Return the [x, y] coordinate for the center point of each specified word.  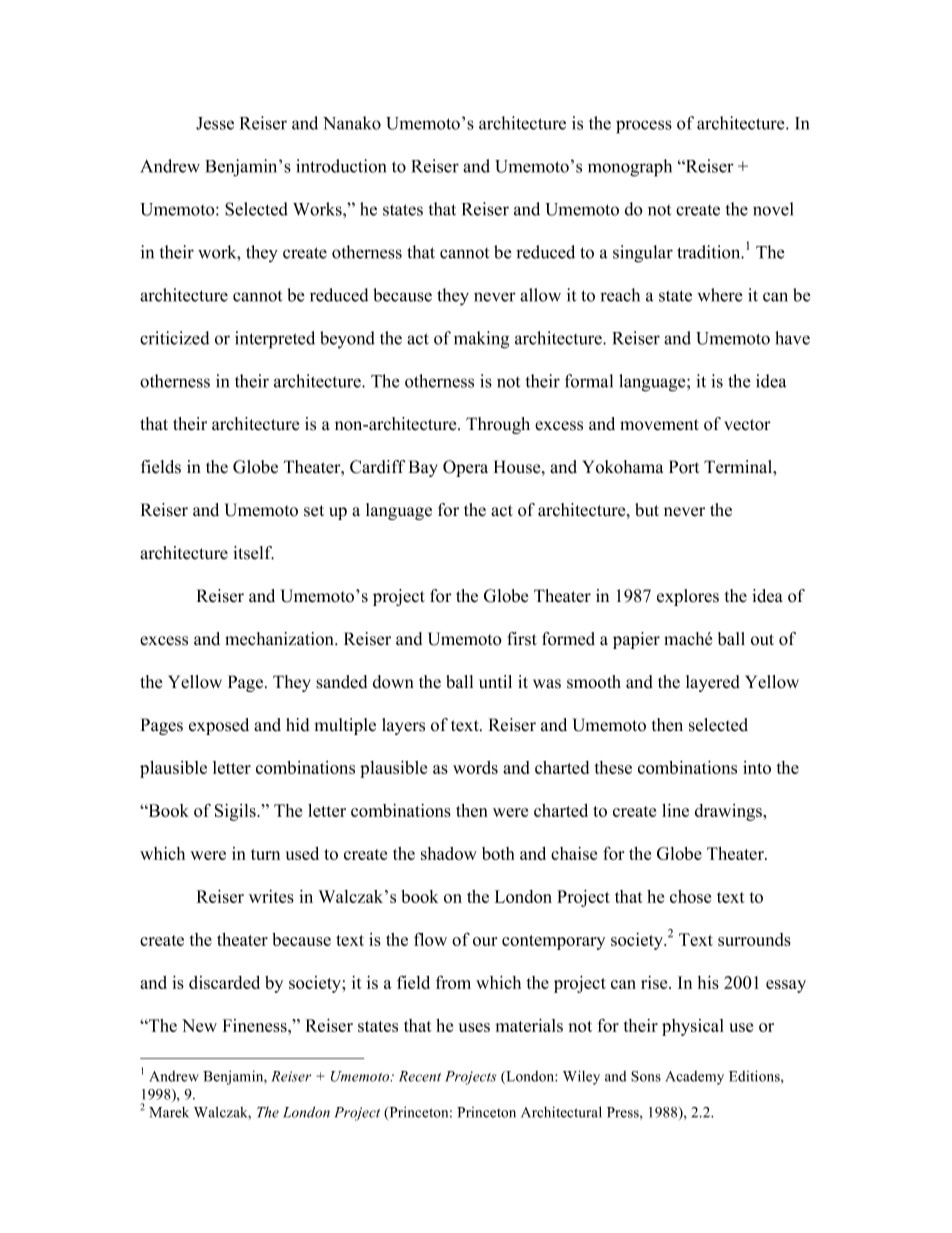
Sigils [236, 812]
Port [684, 467]
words [475, 767]
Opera [465, 468]
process [644, 127]
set [314, 511]
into [757, 767]
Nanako [352, 123]
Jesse [215, 123]
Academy [694, 1078]
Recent [420, 1076]
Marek [169, 1112]
